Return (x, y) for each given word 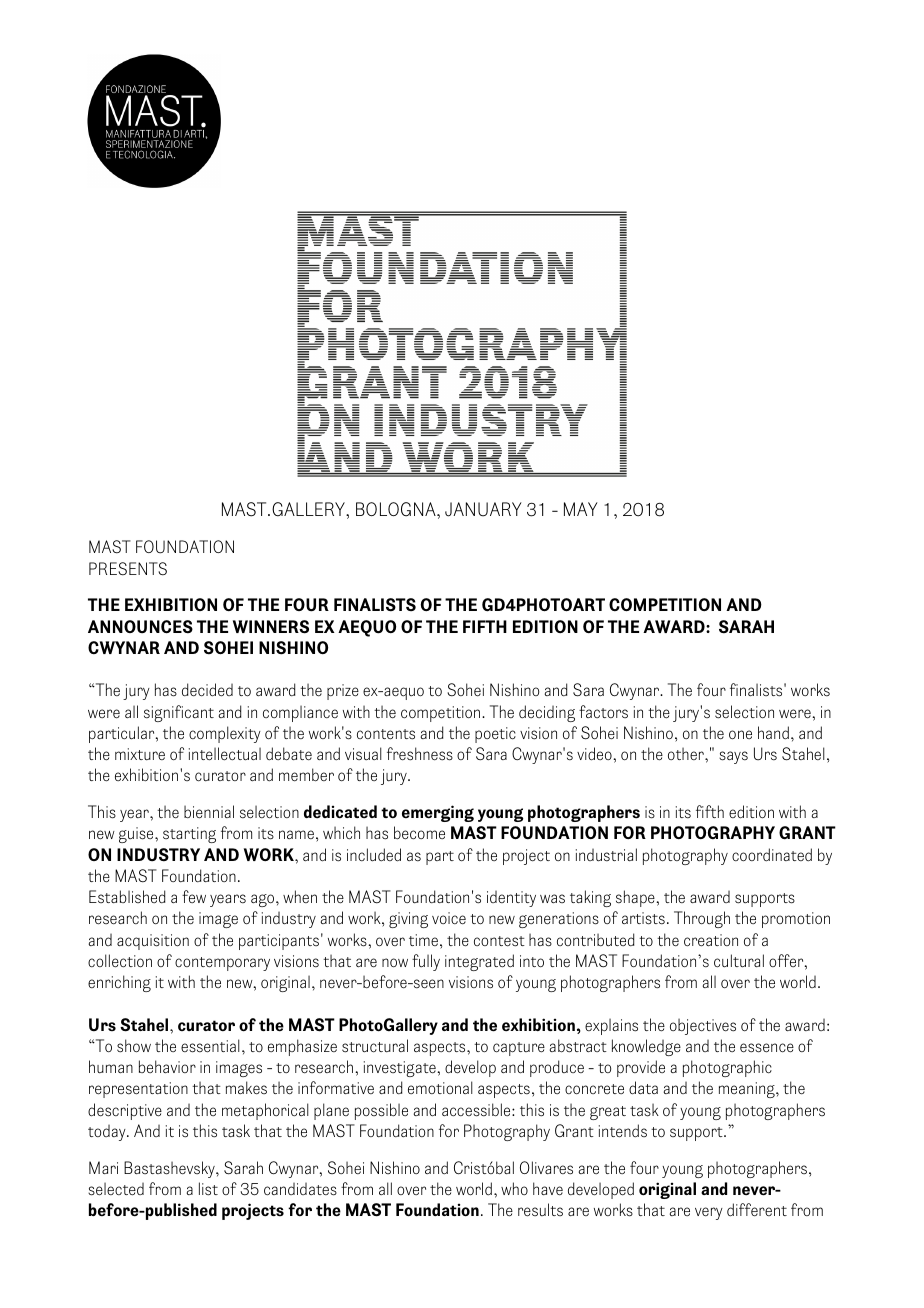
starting (189, 835)
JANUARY (483, 509)
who (514, 1188)
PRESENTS (128, 569)
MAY (581, 509)
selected (116, 1189)
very (709, 1213)
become (419, 833)
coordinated (772, 855)
